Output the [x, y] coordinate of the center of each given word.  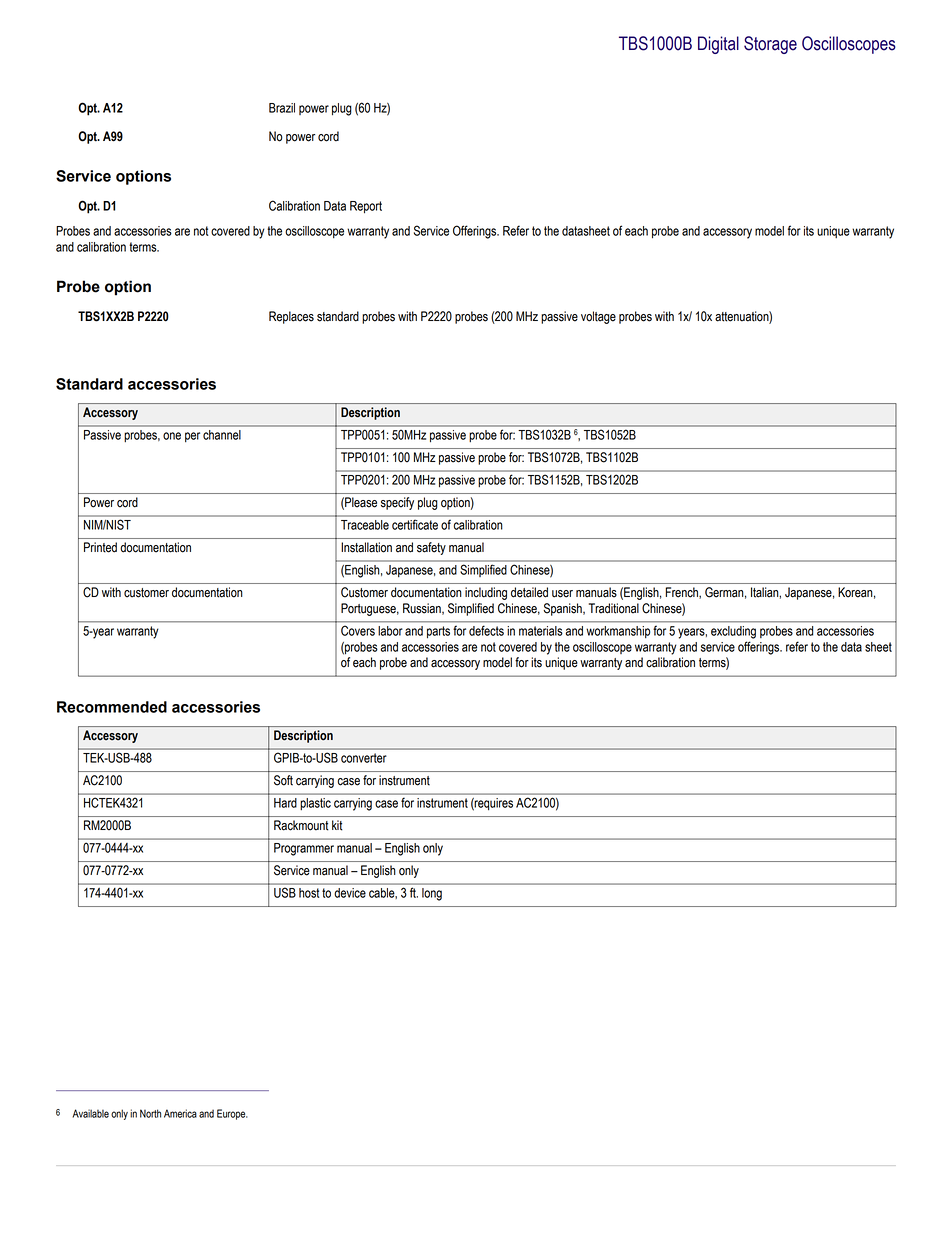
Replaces [291, 317]
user [562, 594]
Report [366, 207]
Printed [100, 547]
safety [431, 548]
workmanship [618, 632]
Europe [232, 1114]
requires [493, 804]
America [180, 1113]
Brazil [282, 108]
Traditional [614, 608]
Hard [285, 803]
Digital [718, 45]
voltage [598, 317]
